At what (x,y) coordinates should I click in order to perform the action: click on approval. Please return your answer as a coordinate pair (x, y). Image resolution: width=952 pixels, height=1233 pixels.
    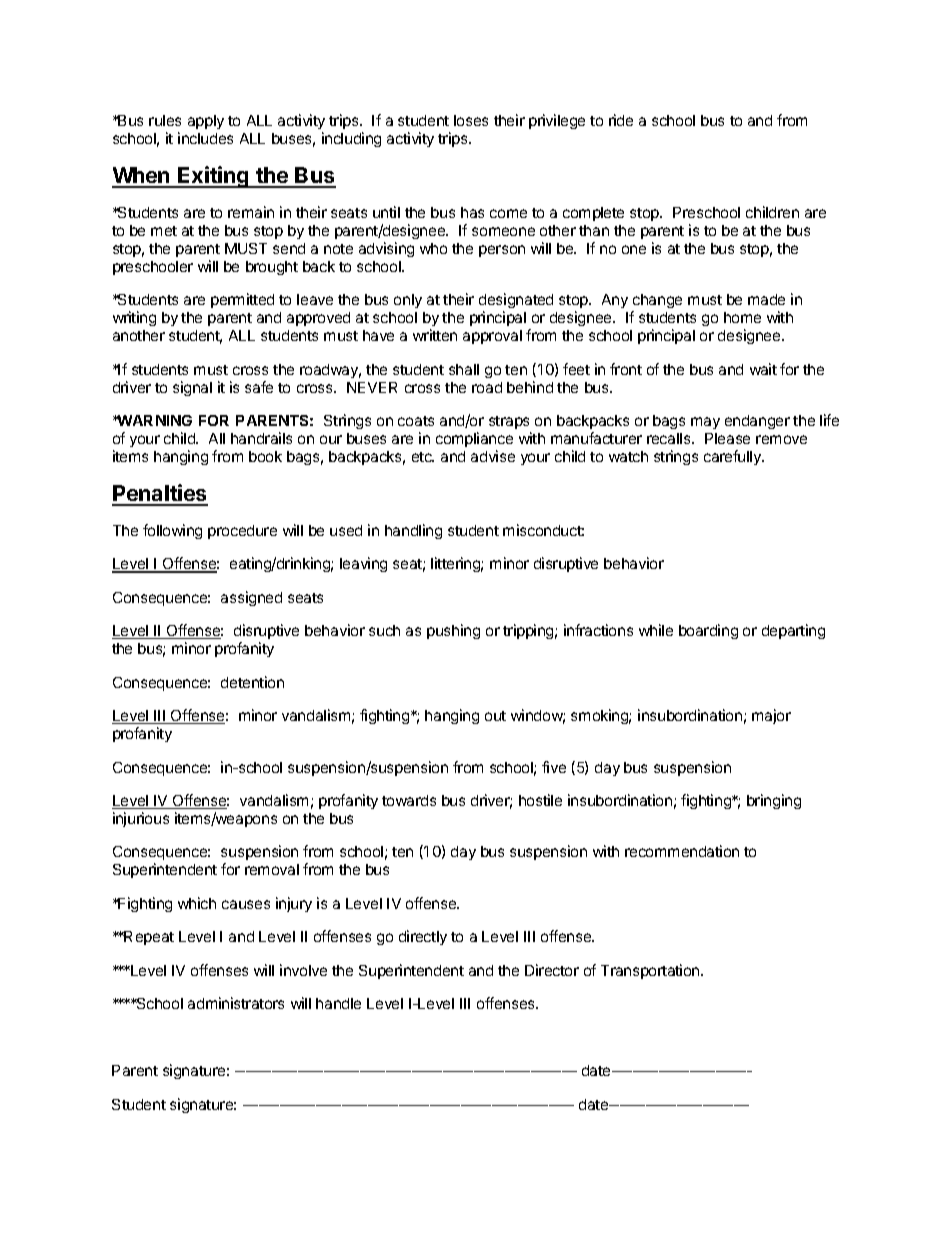
    Looking at the image, I should click on (492, 337).
